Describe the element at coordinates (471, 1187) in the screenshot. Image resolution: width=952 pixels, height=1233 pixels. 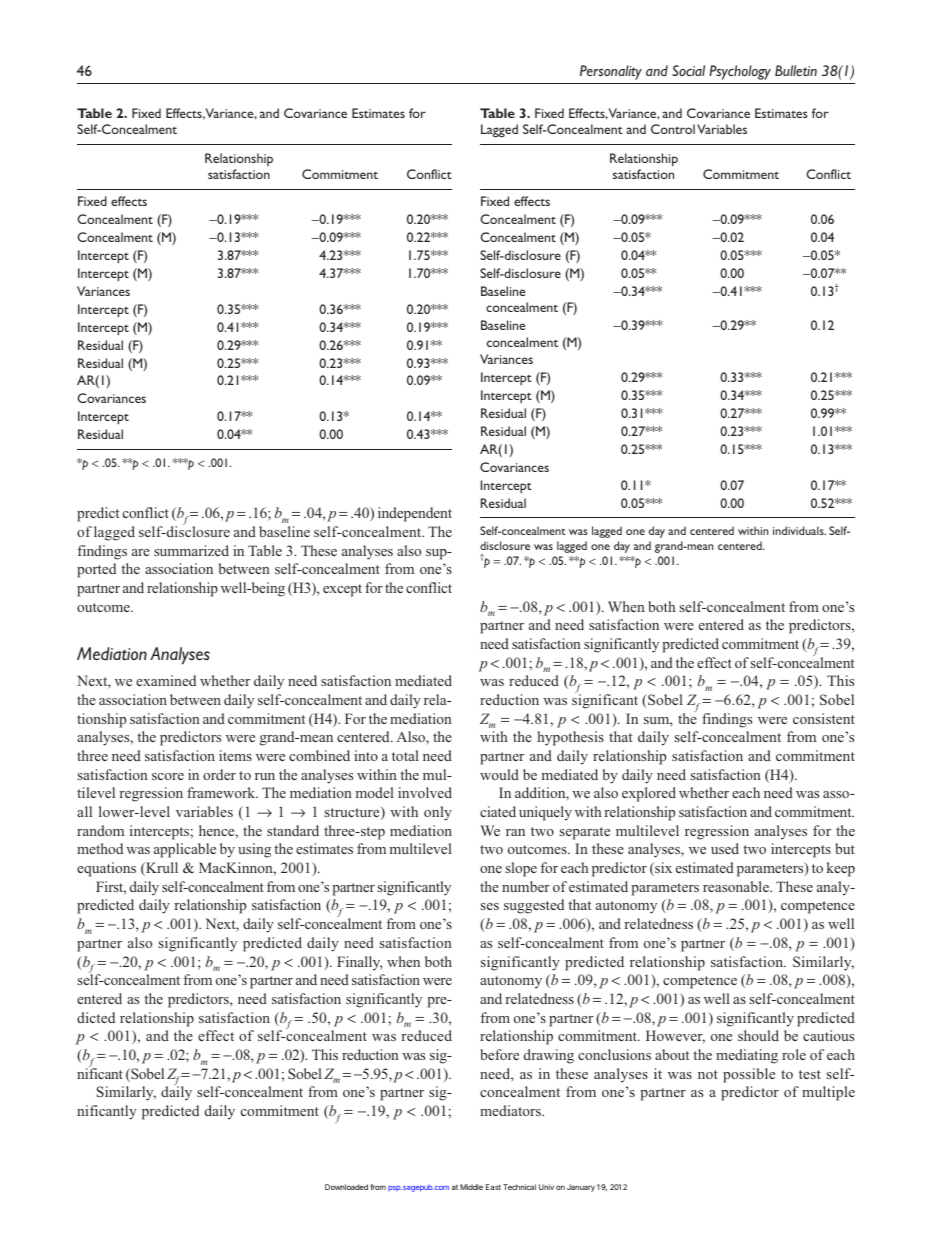
I see `Middle` at that location.
